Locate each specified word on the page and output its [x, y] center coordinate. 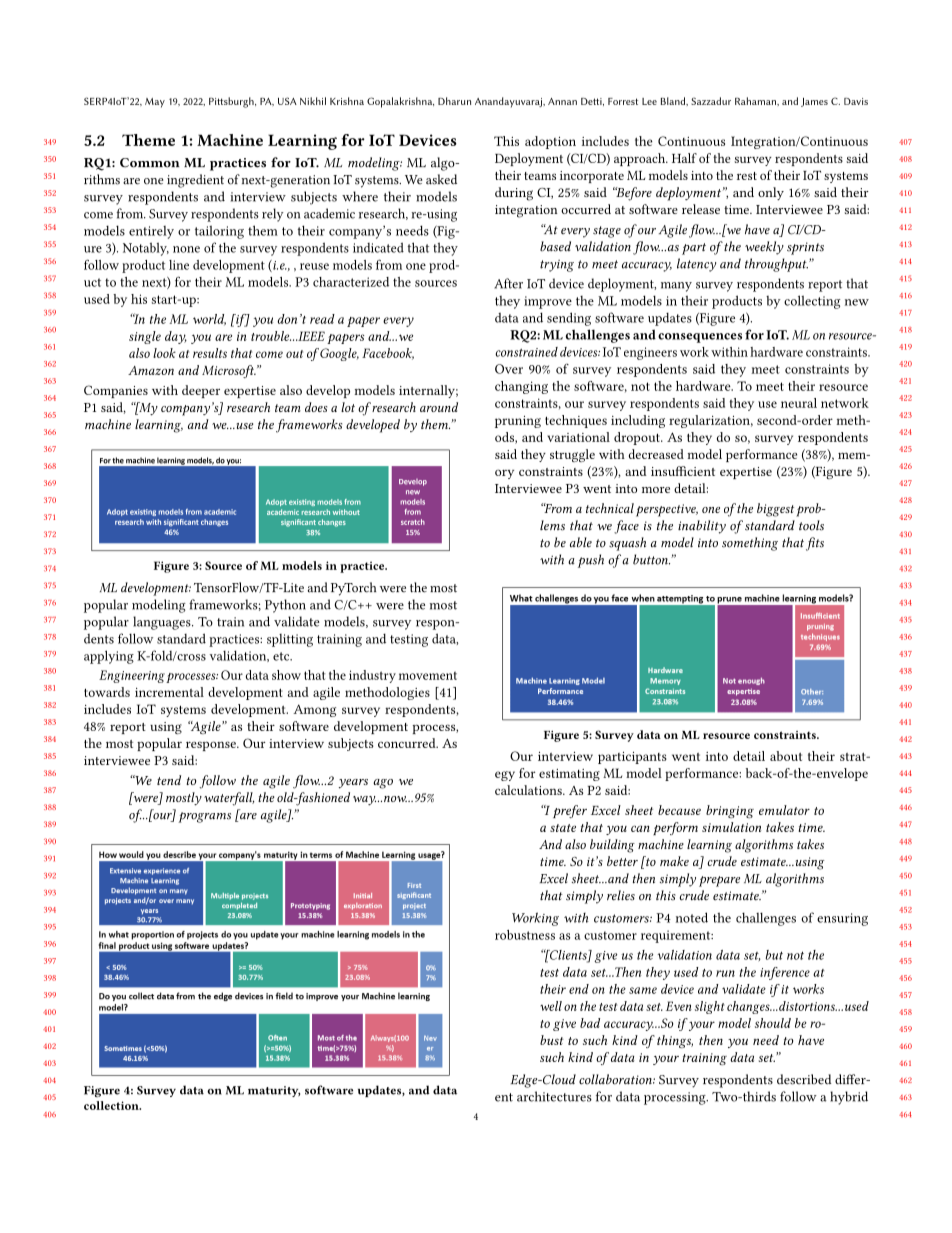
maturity [274, 1091]
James [814, 102]
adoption [550, 142]
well [551, 1006]
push [591, 561]
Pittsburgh [232, 102]
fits [815, 544]
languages [163, 623]
